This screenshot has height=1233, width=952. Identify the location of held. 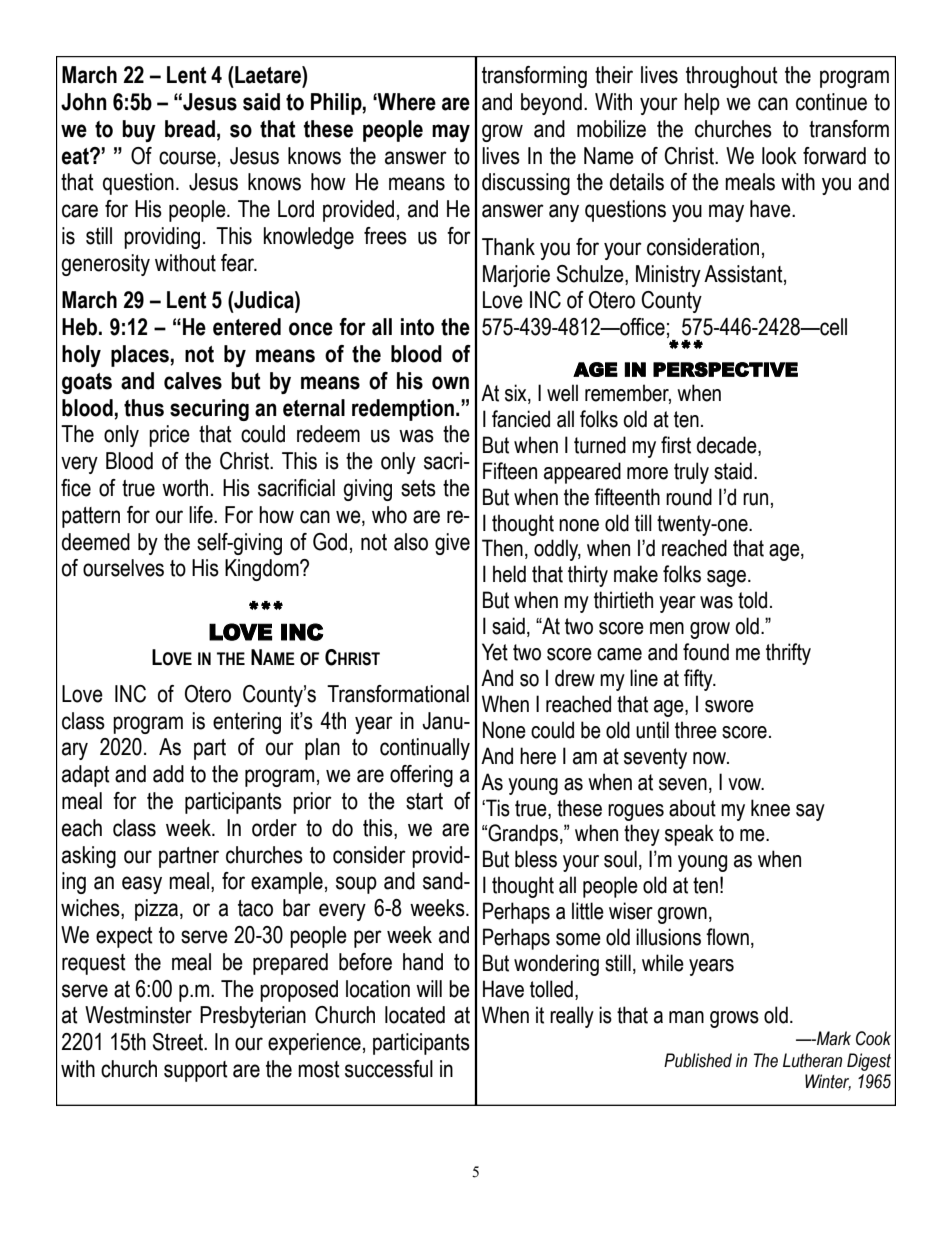
(509, 574).
